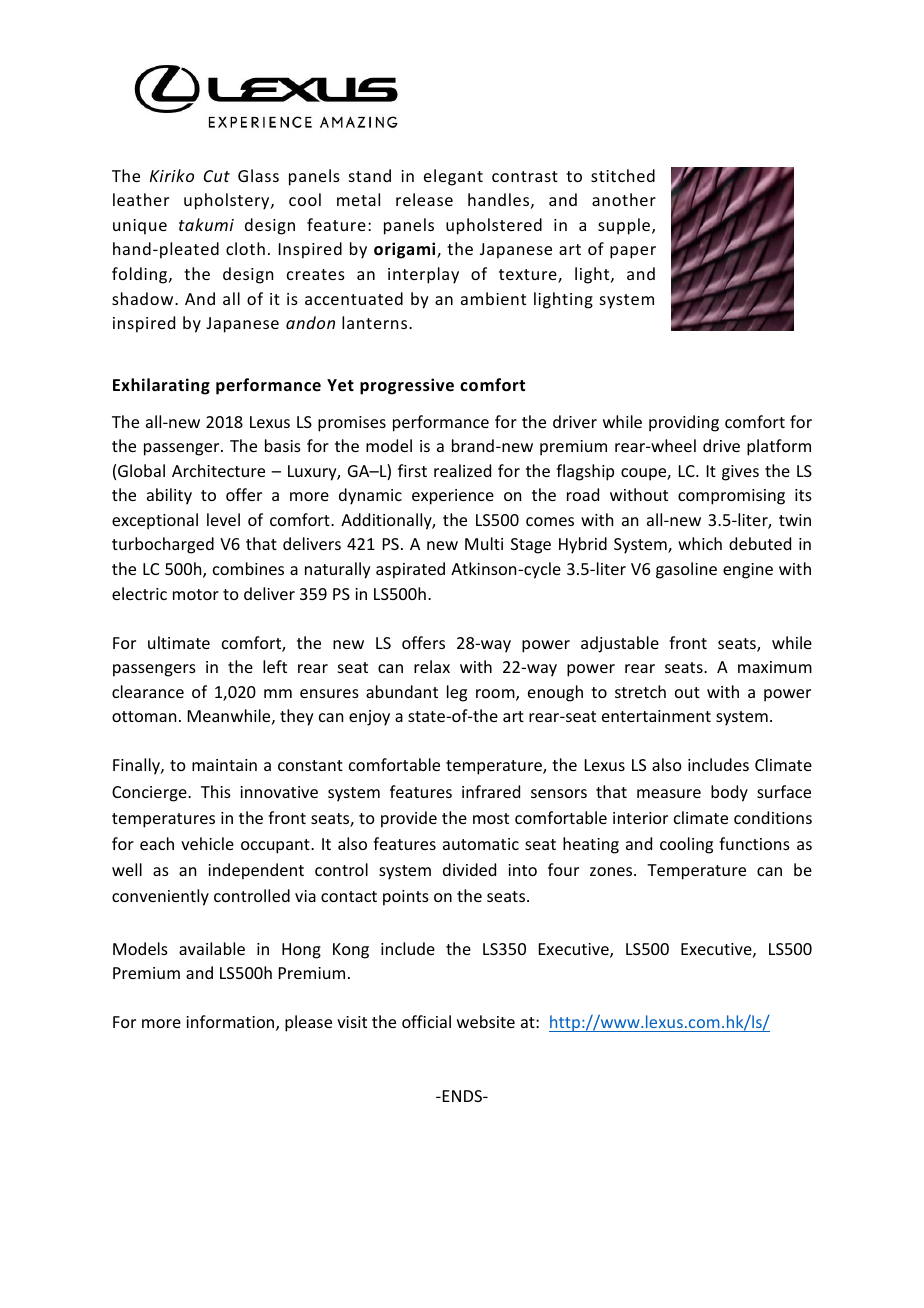 The width and height of the page is (924, 1308). Describe the element at coordinates (231, 1023) in the page. I see `information` at that location.
